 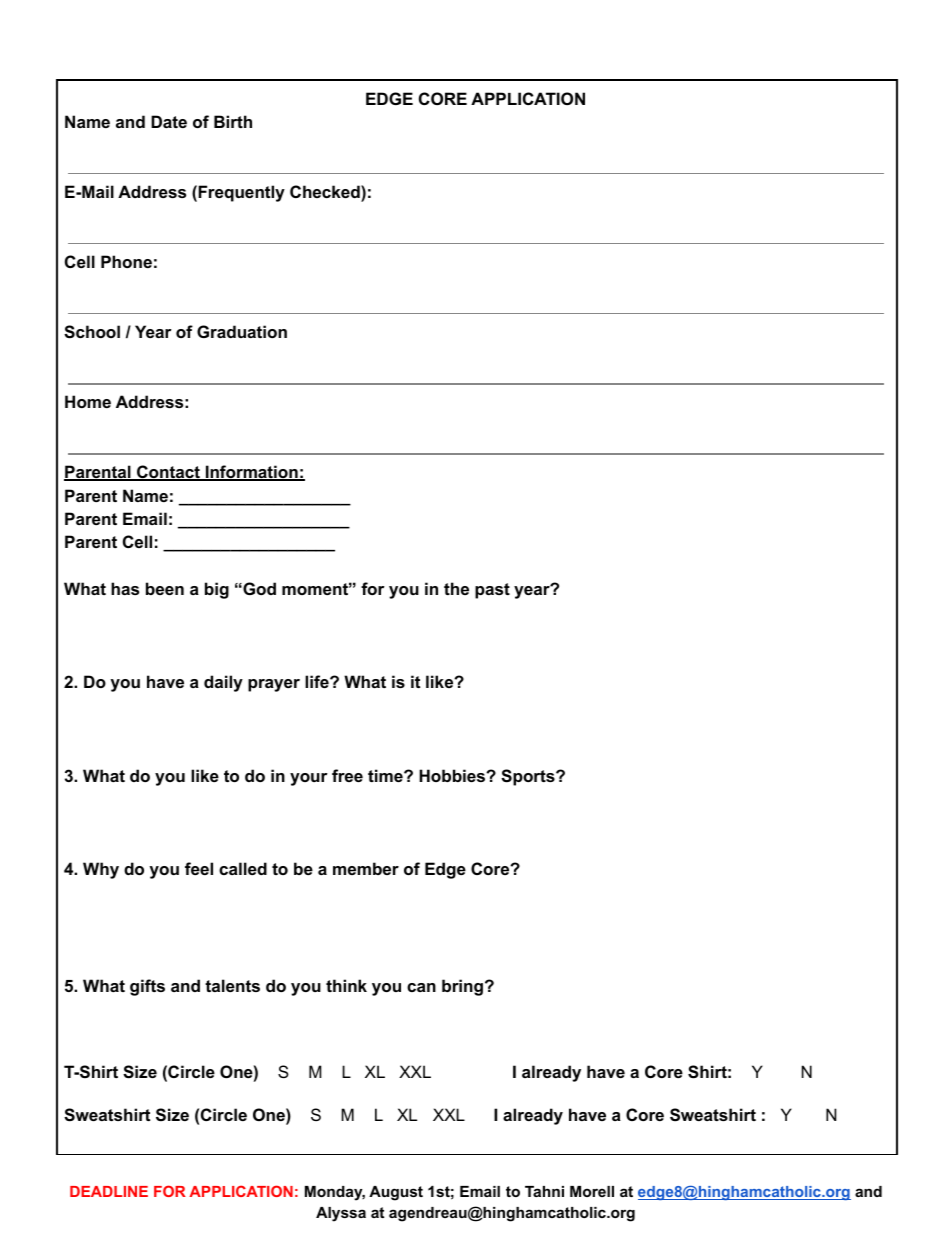 I want to click on School, so click(x=92, y=332).
